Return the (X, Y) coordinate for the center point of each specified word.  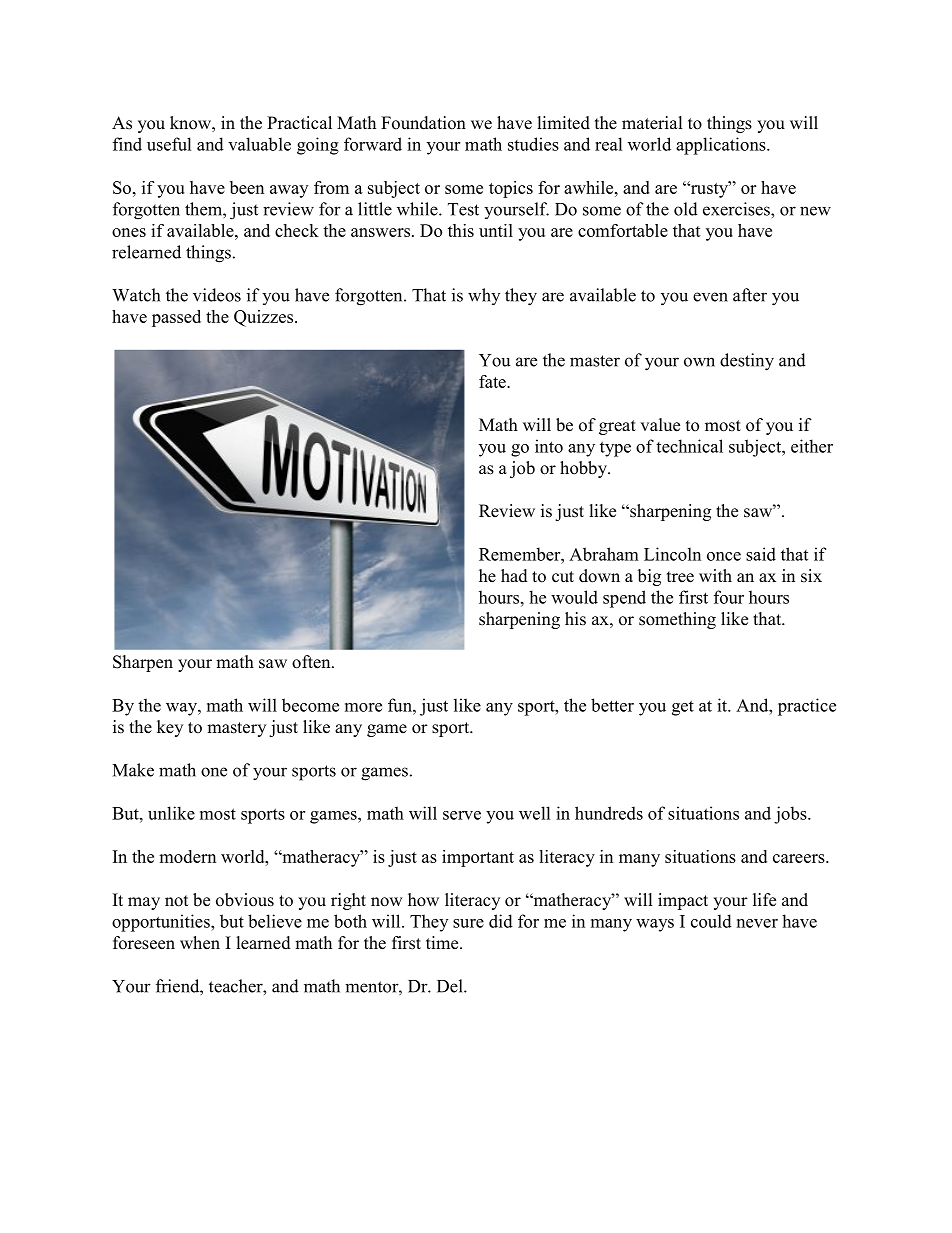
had (514, 576)
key (170, 728)
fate (493, 381)
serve (462, 815)
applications (722, 146)
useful (169, 144)
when (200, 943)
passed (176, 318)
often (312, 662)
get (683, 708)
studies (533, 144)
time (443, 943)
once (724, 556)
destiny (747, 362)
